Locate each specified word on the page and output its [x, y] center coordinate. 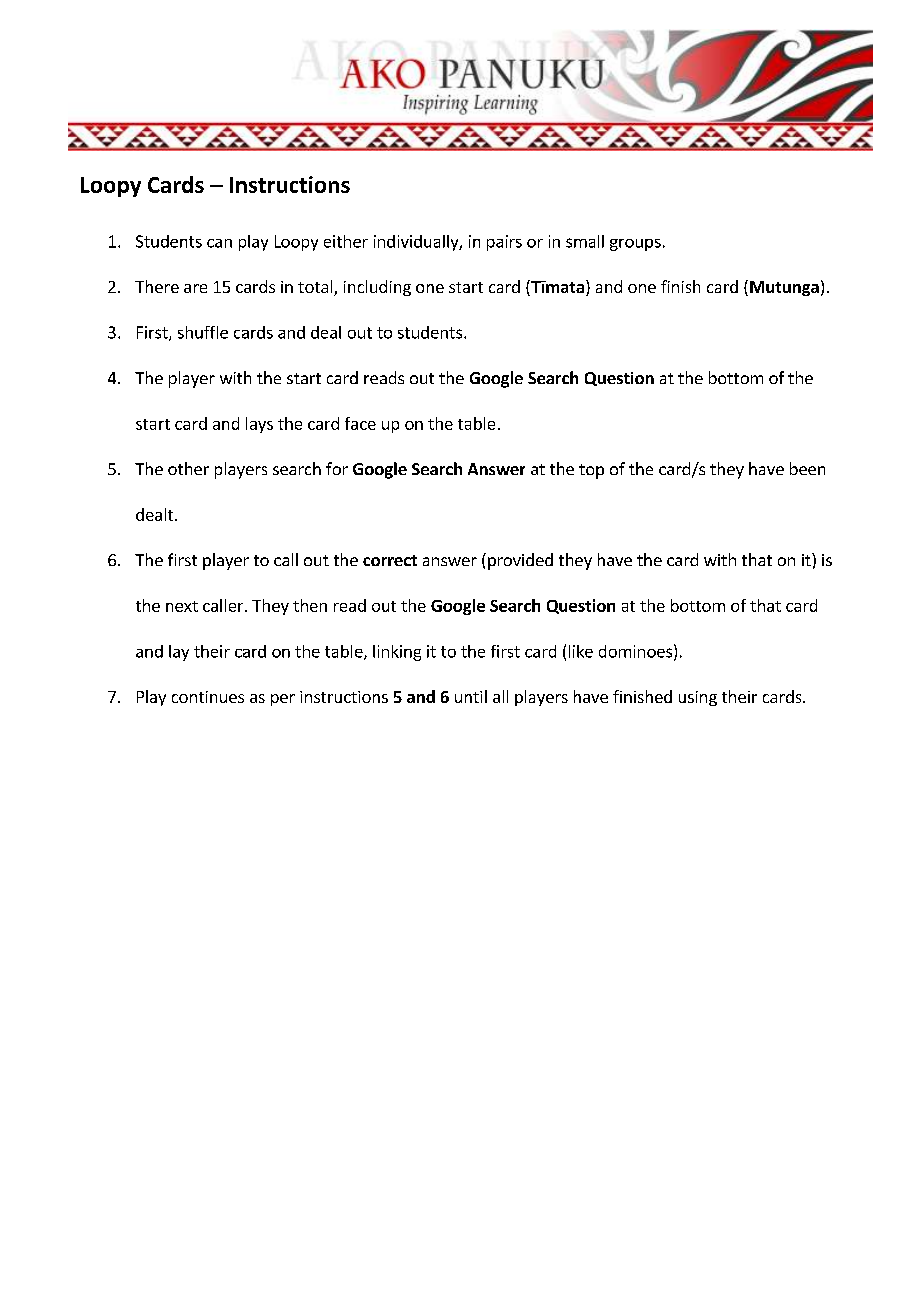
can [219, 243]
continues [208, 697]
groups [635, 245]
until [471, 696]
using [698, 698]
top [591, 471]
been [807, 468]
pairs [504, 243]
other [188, 468]
